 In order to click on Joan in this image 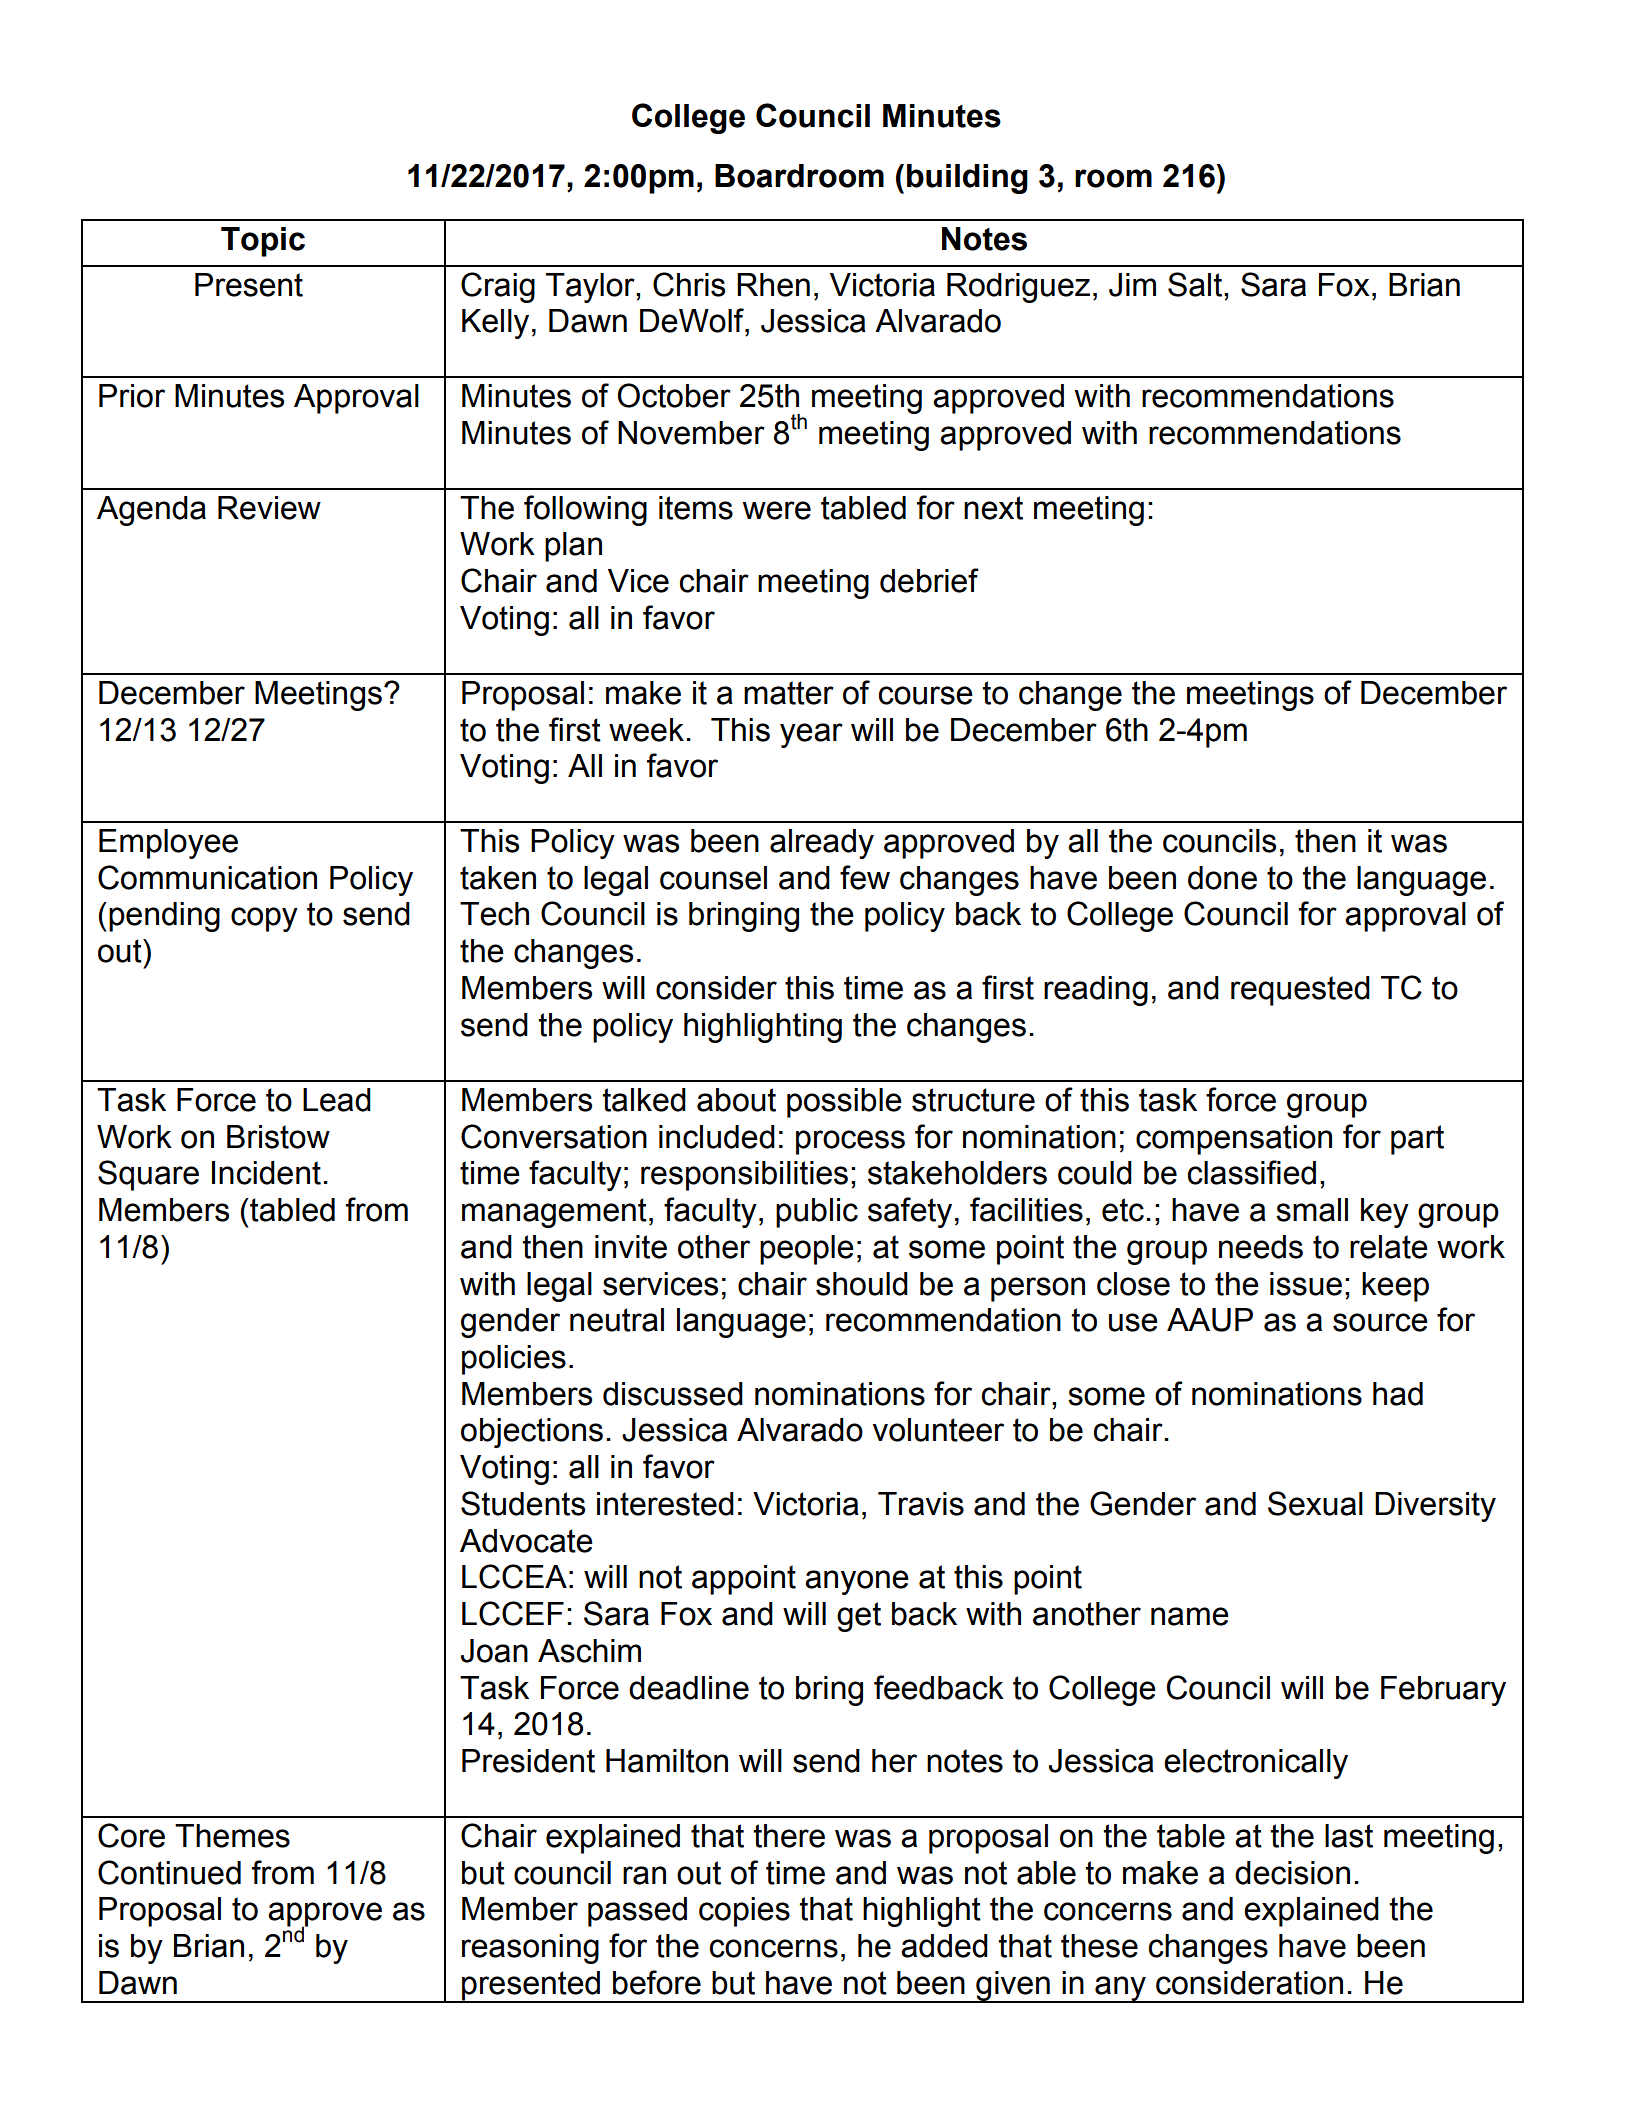, I will do `click(494, 1651)`.
